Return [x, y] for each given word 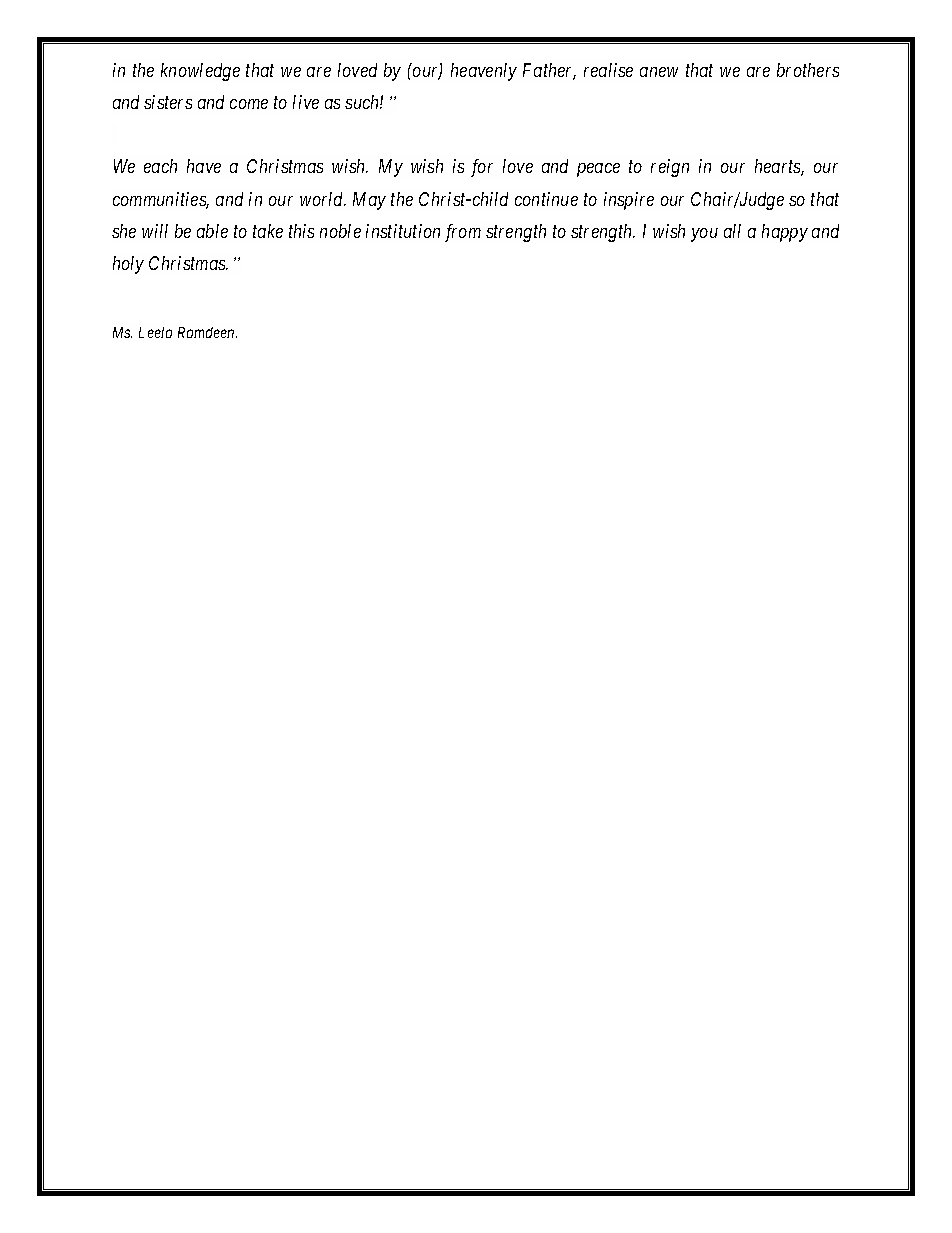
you [704, 235]
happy [785, 233]
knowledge [200, 72]
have [204, 166]
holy [128, 265]
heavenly [484, 72]
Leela [155, 332]
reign [670, 168]
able [212, 231]
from [463, 233]
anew [659, 72]
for [482, 168]
